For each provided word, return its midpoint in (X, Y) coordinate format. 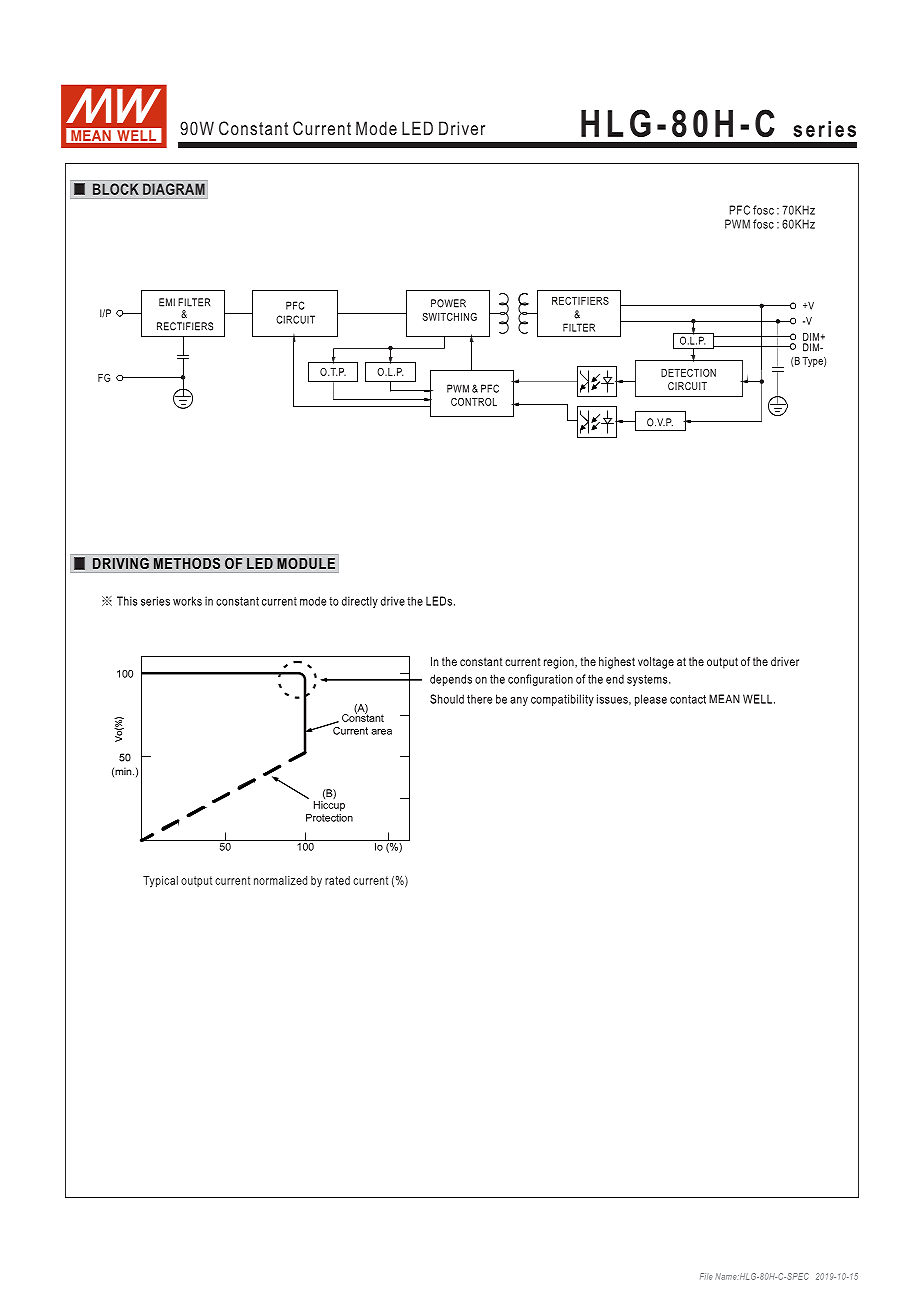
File (706, 1276)
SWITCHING (449, 317)
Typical (160, 882)
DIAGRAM (174, 189)
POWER (448, 303)
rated (337, 880)
